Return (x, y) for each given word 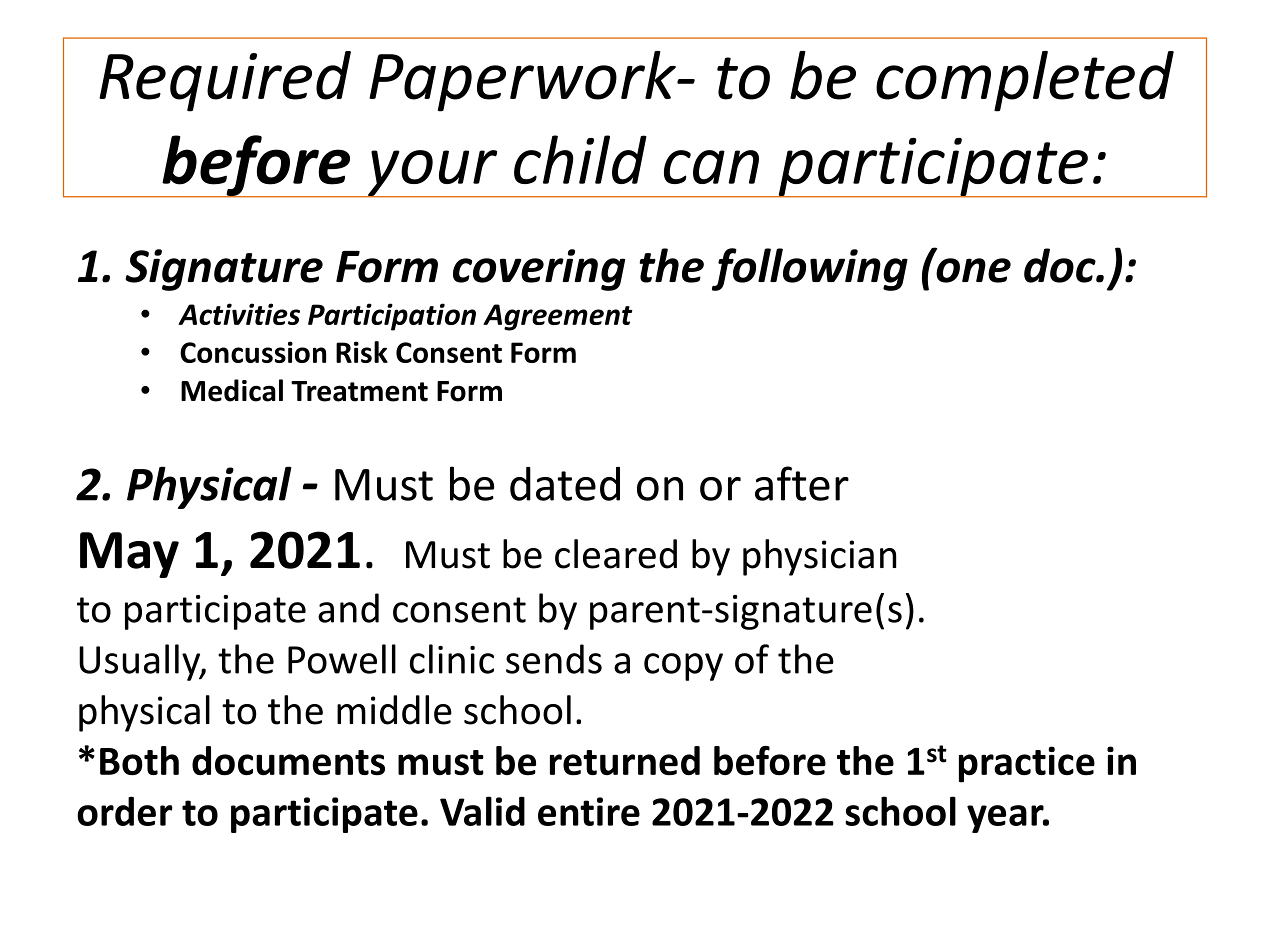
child (580, 159)
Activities (239, 314)
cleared (616, 554)
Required (225, 81)
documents (288, 761)
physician (819, 557)
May (129, 555)
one (973, 270)
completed (1025, 81)
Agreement (558, 317)
